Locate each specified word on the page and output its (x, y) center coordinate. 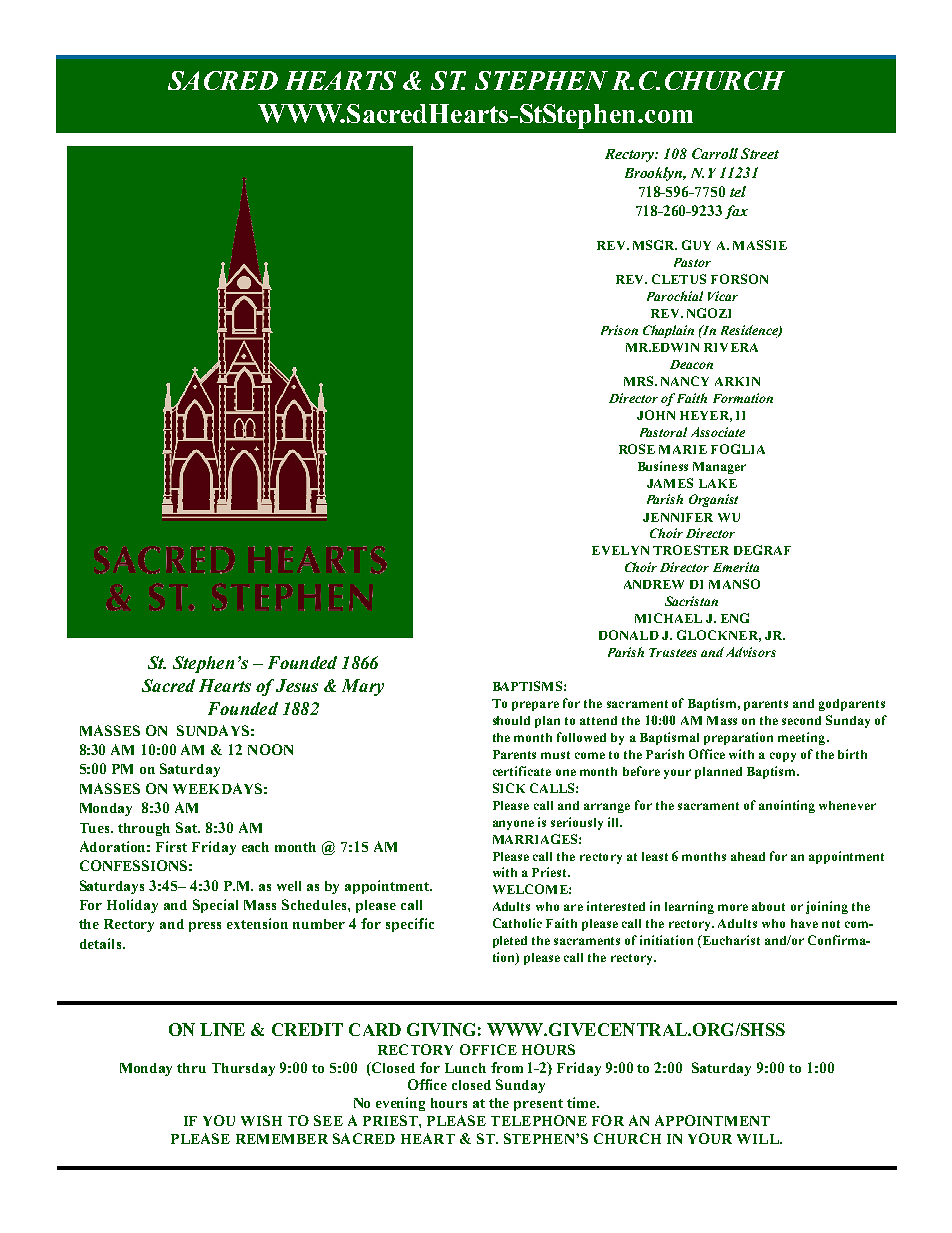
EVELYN (620, 550)
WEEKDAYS (217, 788)
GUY (696, 245)
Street (760, 153)
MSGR (655, 245)
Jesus (297, 685)
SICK (509, 788)
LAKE (718, 483)
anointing (787, 806)
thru (191, 1068)
